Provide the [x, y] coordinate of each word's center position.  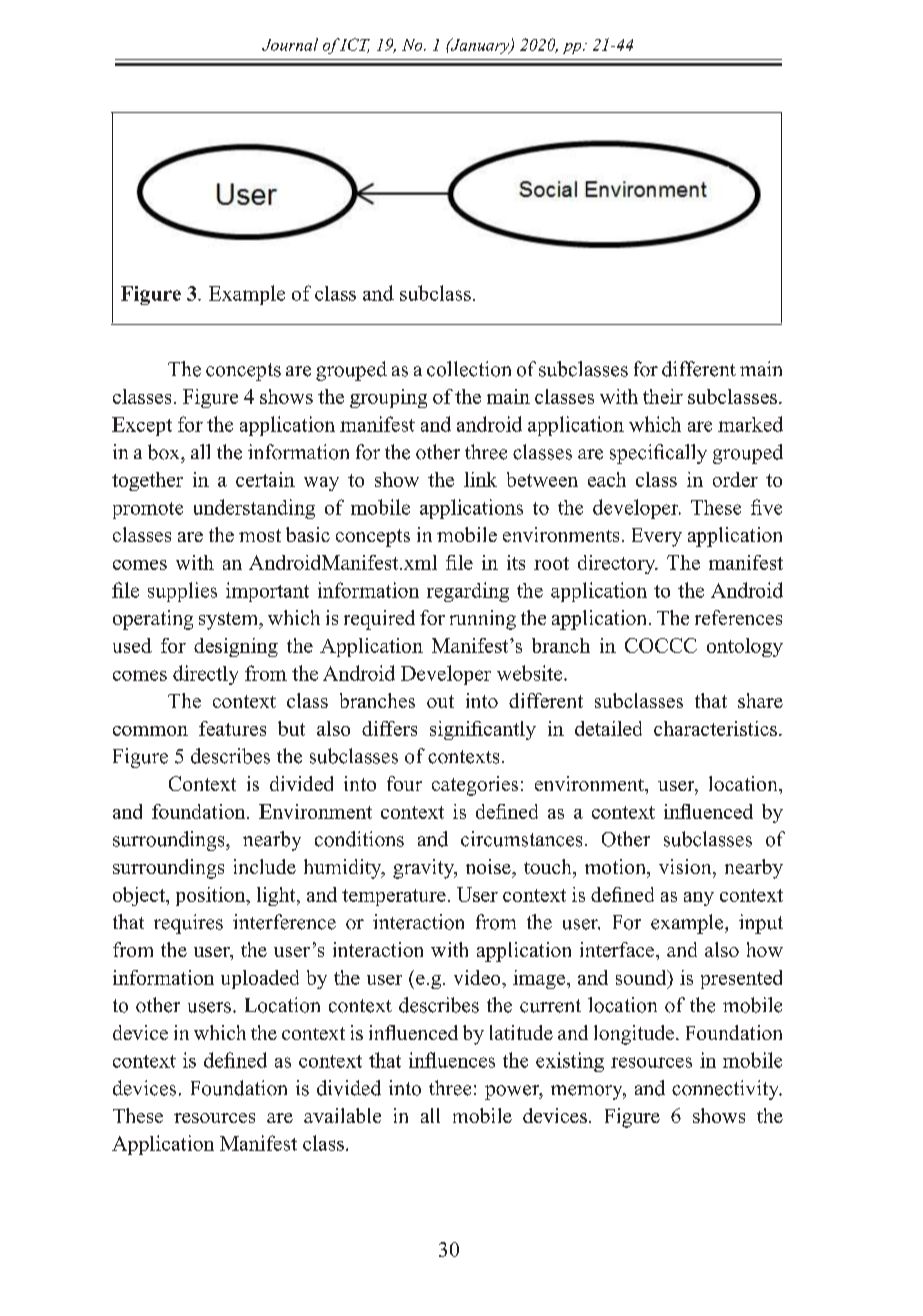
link [480, 479]
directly [205, 675]
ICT [354, 45]
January [480, 46]
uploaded [260, 979]
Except [142, 426]
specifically [658, 454]
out [440, 701]
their [663, 396]
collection [469, 369]
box [165, 452]
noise [489, 866]
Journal [290, 44]
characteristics [715, 728]
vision [686, 866]
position [212, 896]
